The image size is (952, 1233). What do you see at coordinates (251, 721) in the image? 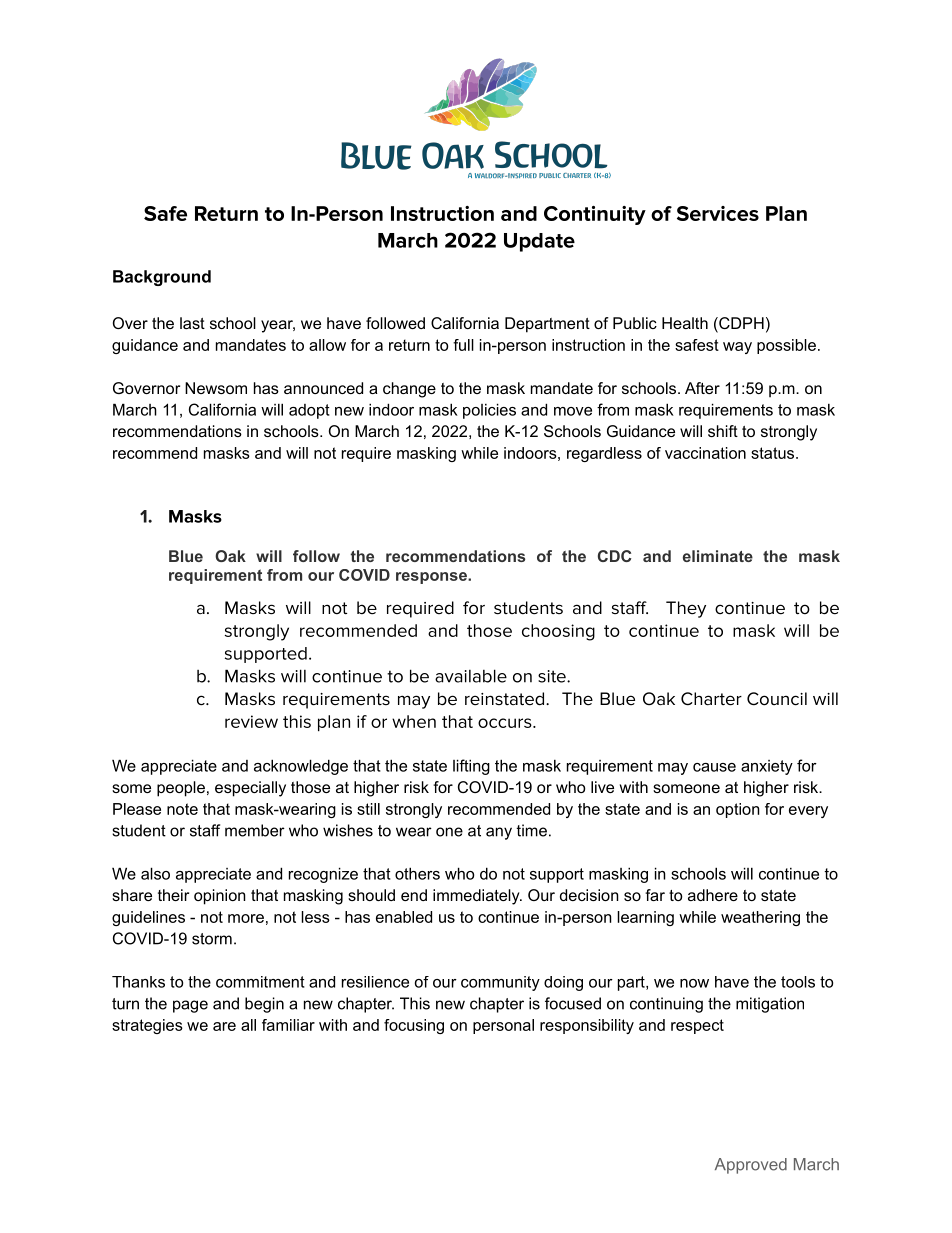
I see `review` at bounding box center [251, 721].
